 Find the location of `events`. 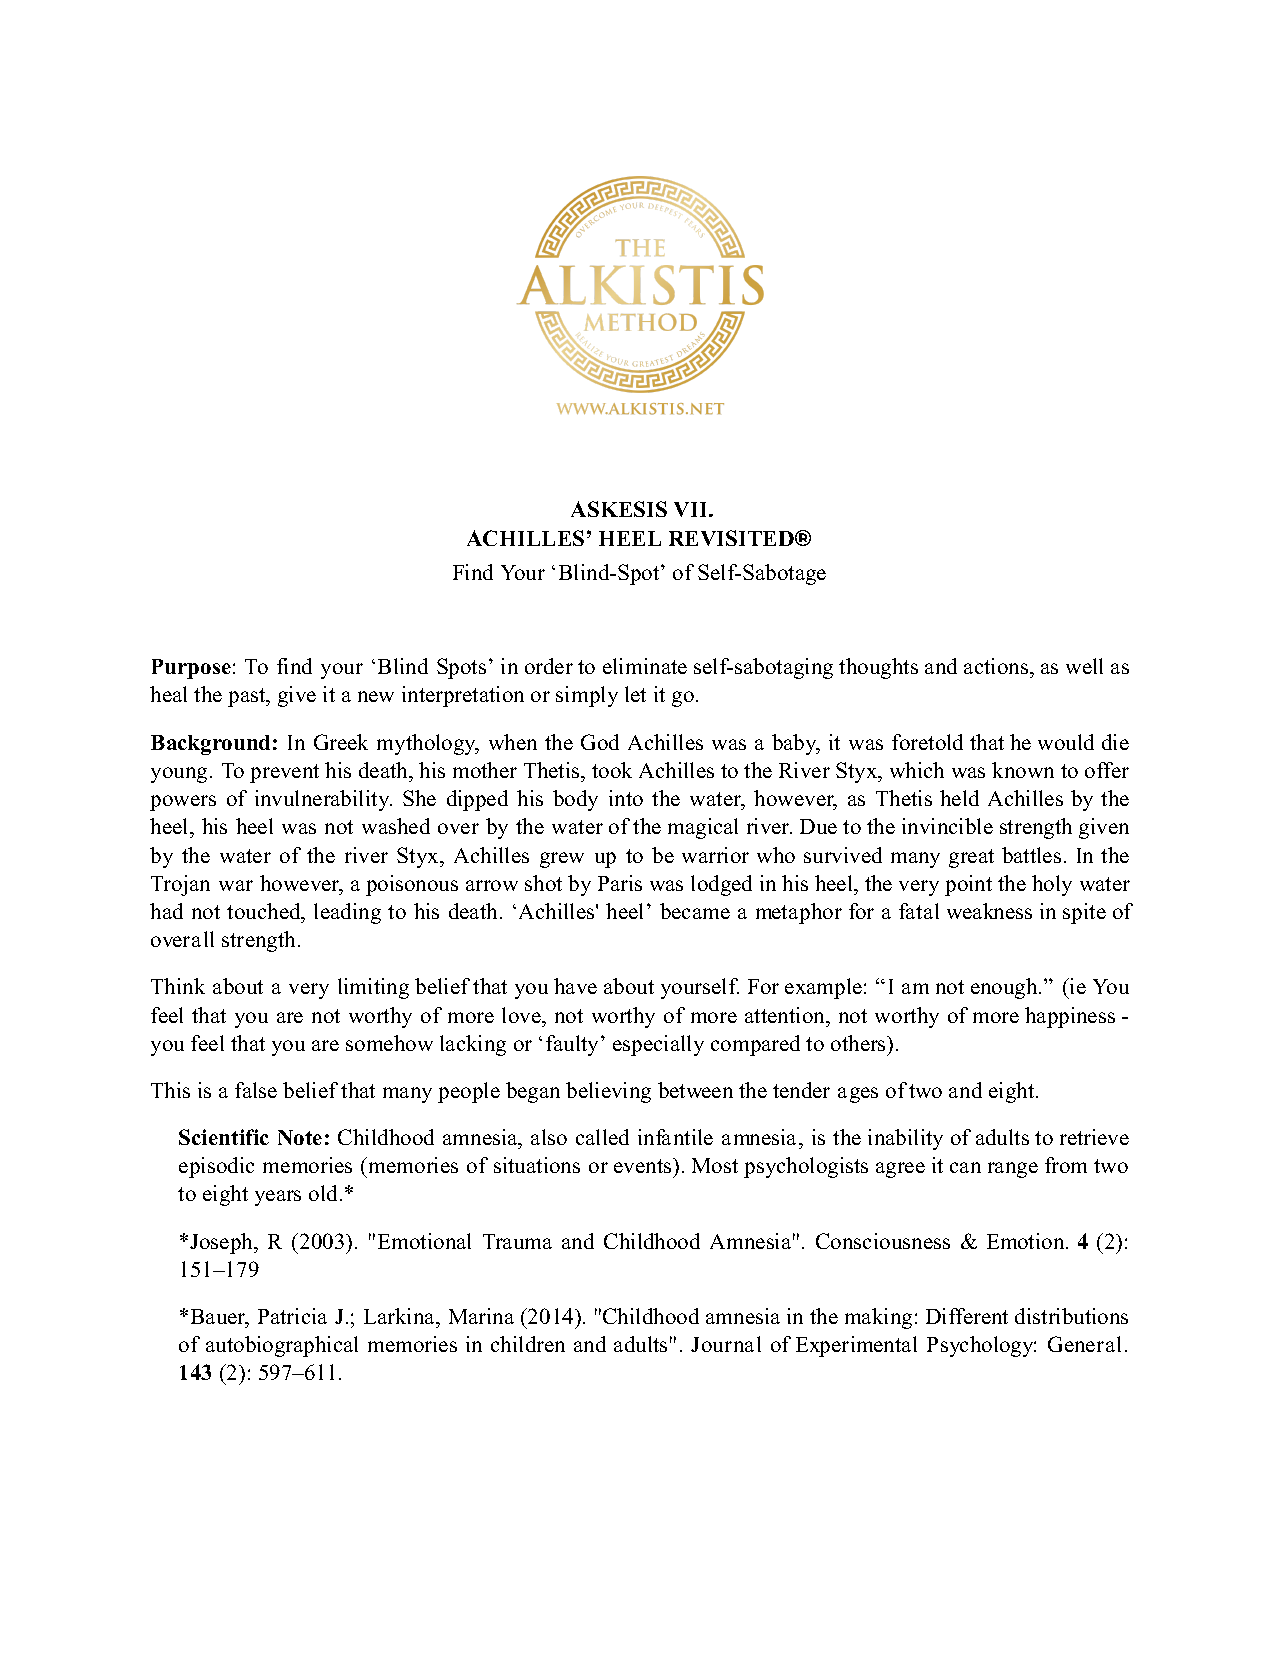

events is located at coordinates (644, 1165).
